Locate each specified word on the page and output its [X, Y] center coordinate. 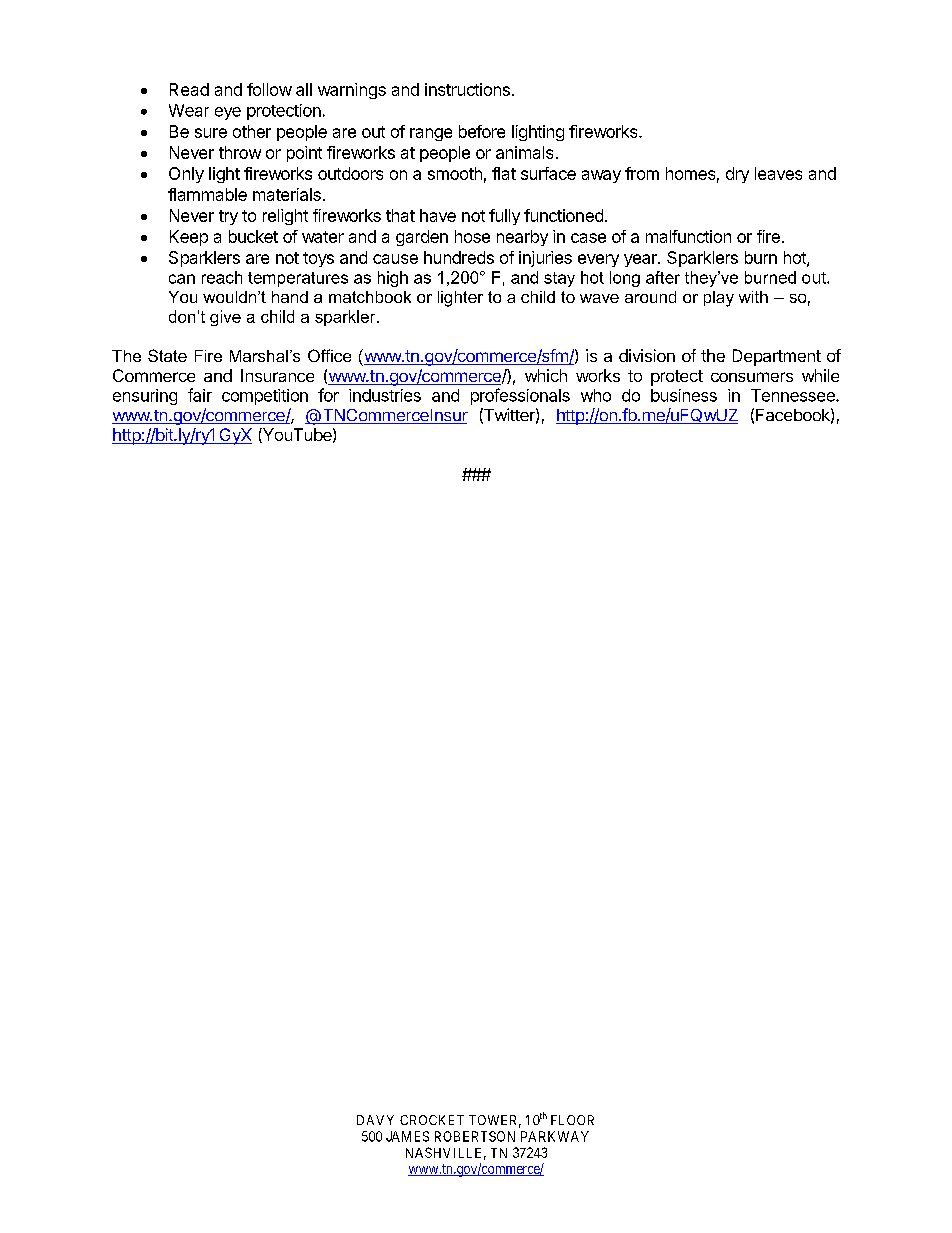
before [482, 131]
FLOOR [572, 1120]
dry [737, 175]
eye [228, 113]
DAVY [375, 1120]
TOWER [495, 1121]
